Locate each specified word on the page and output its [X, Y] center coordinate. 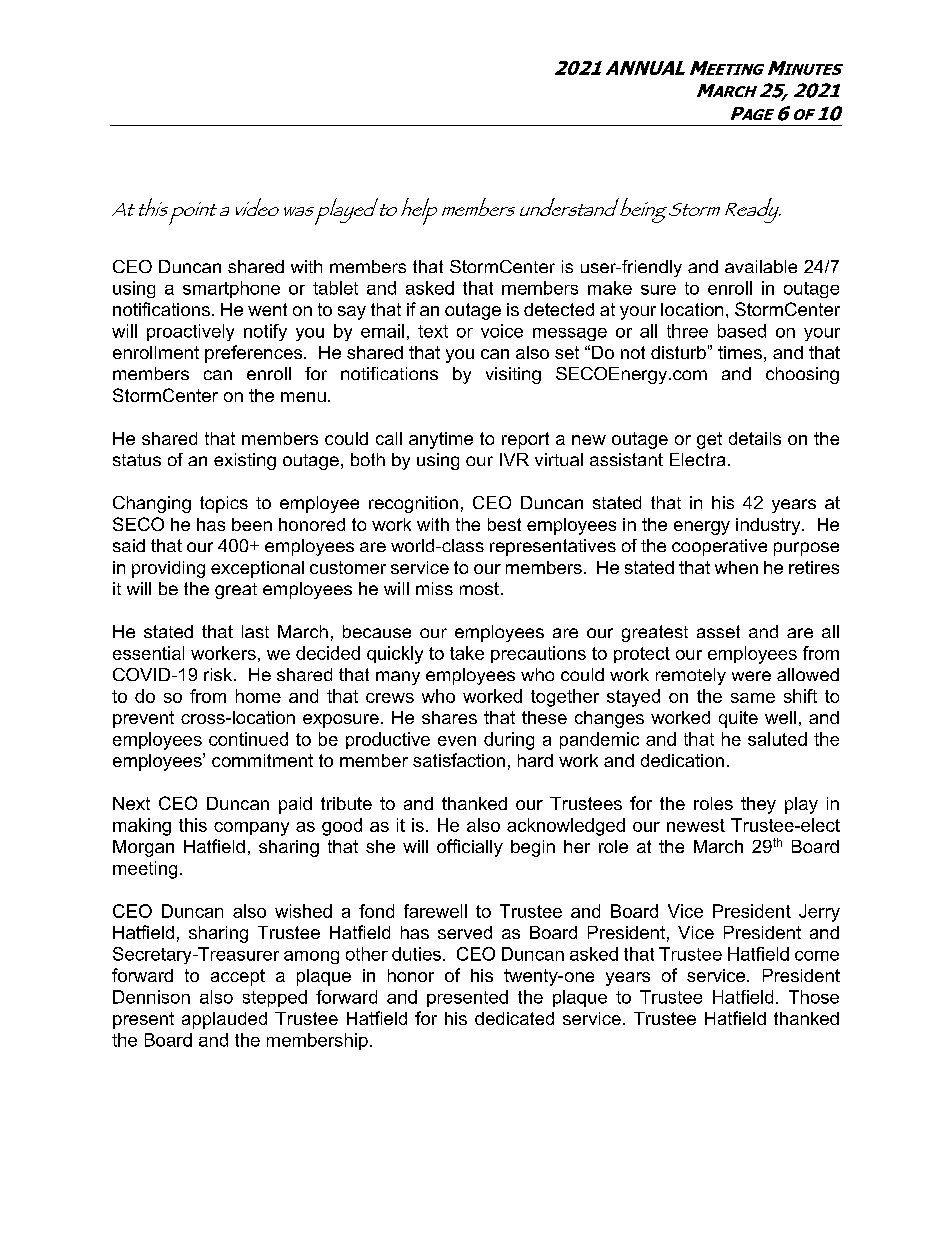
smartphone [231, 289]
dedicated [514, 1018]
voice [502, 331]
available [761, 266]
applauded [224, 1020]
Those [814, 997]
